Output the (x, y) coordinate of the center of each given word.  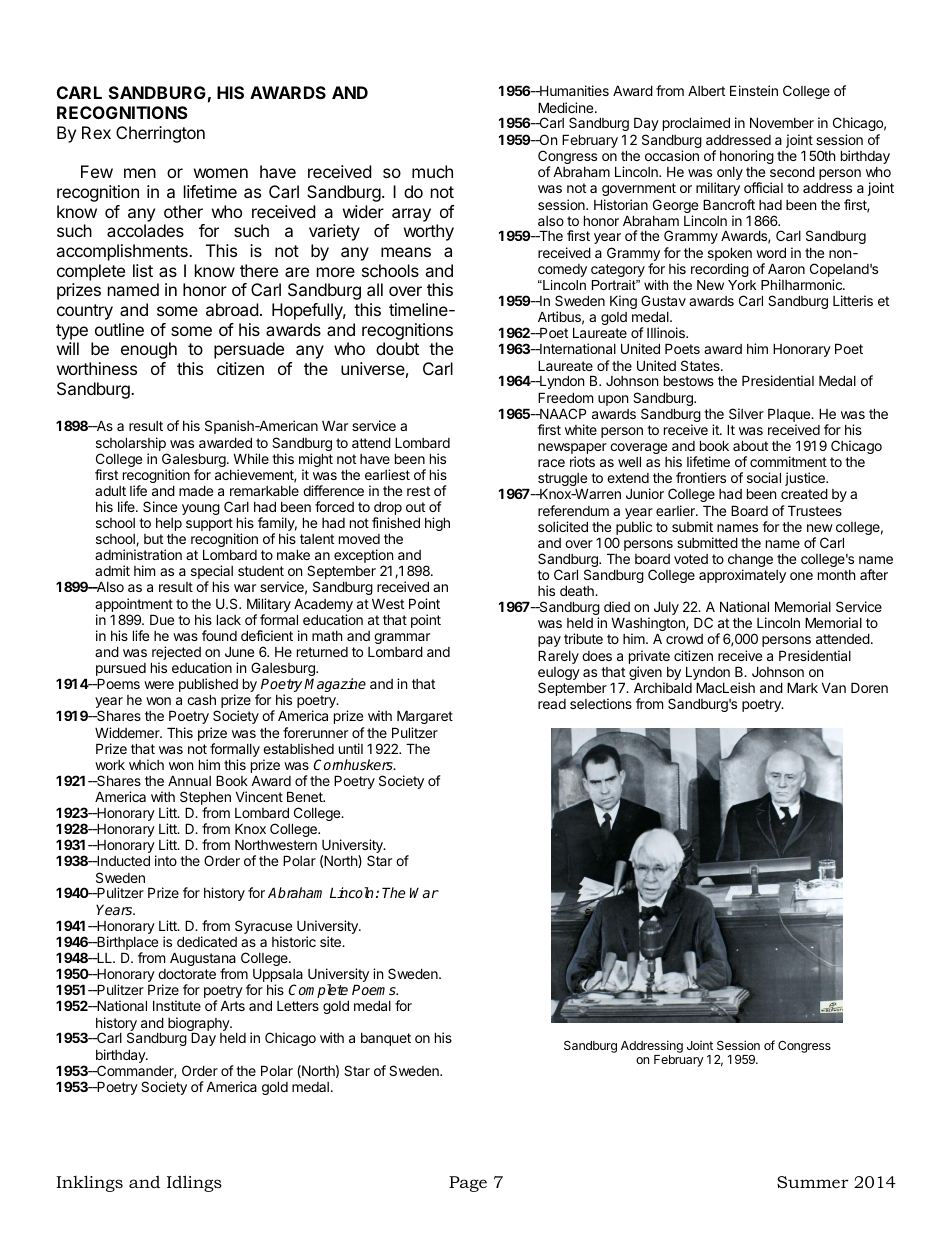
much (432, 171)
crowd (684, 639)
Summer (813, 1182)
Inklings (89, 1183)
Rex (96, 132)
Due (162, 619)
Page (468, 1184)
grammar (402, 640)
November (782, 122)
